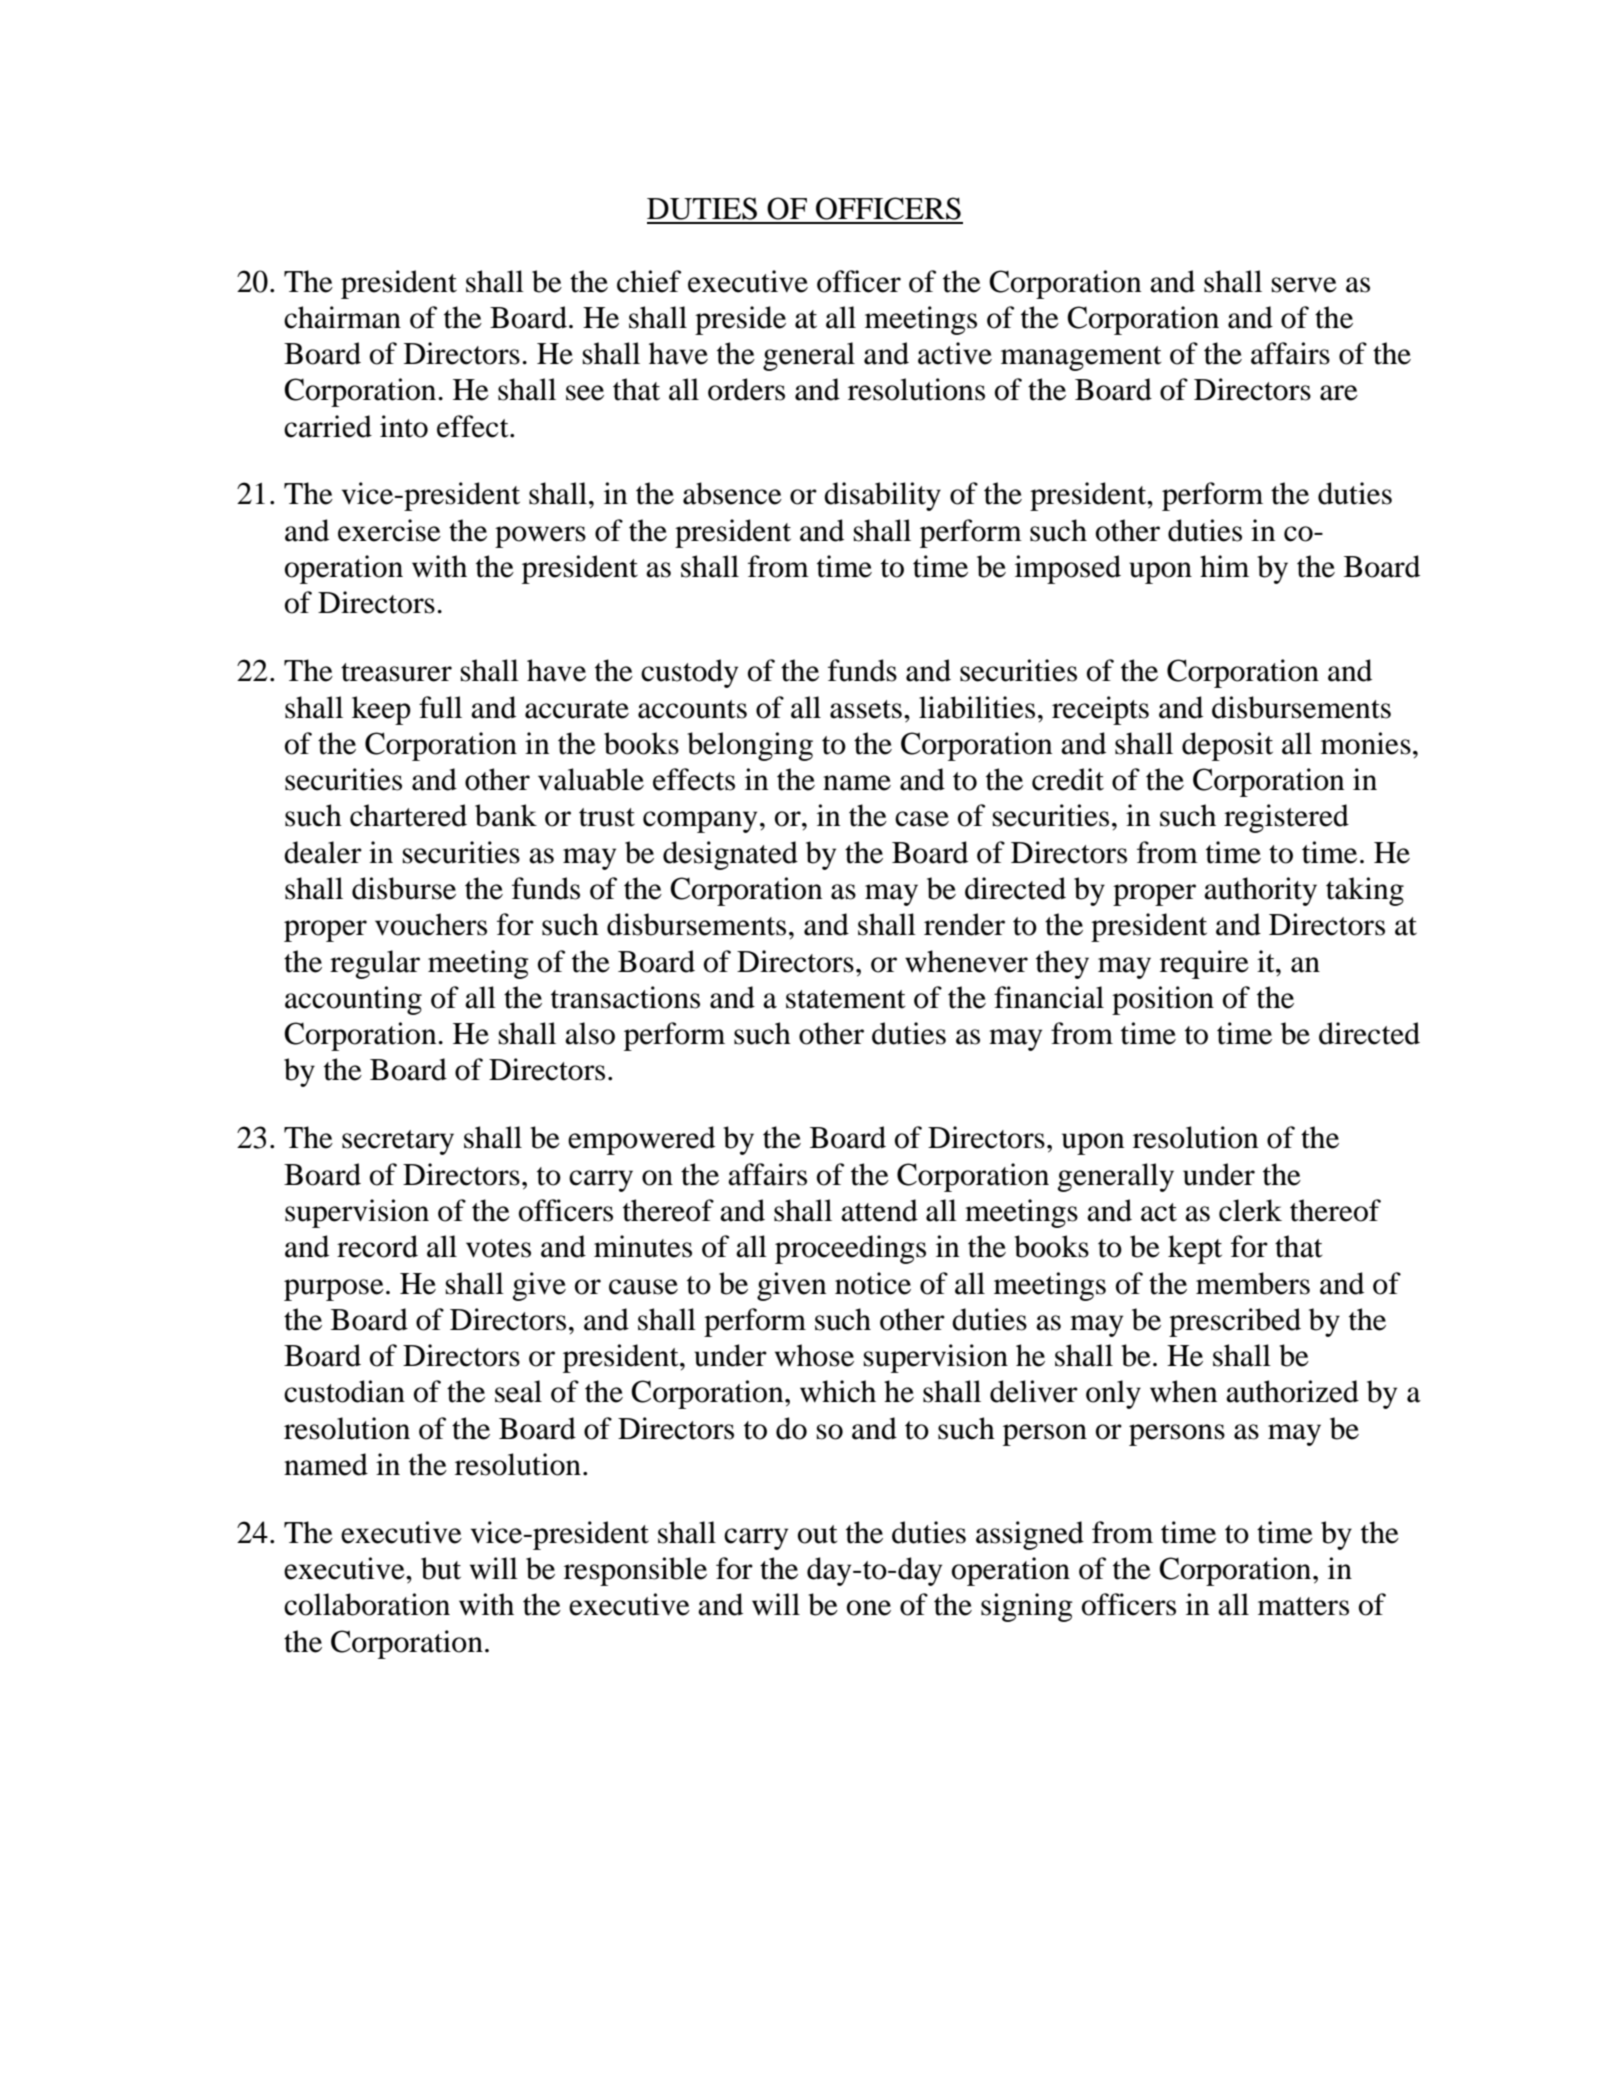 The image size is (1610, 2083). Describe the element at coordinates (441, 1568) in the document. I see `but` at that location.
